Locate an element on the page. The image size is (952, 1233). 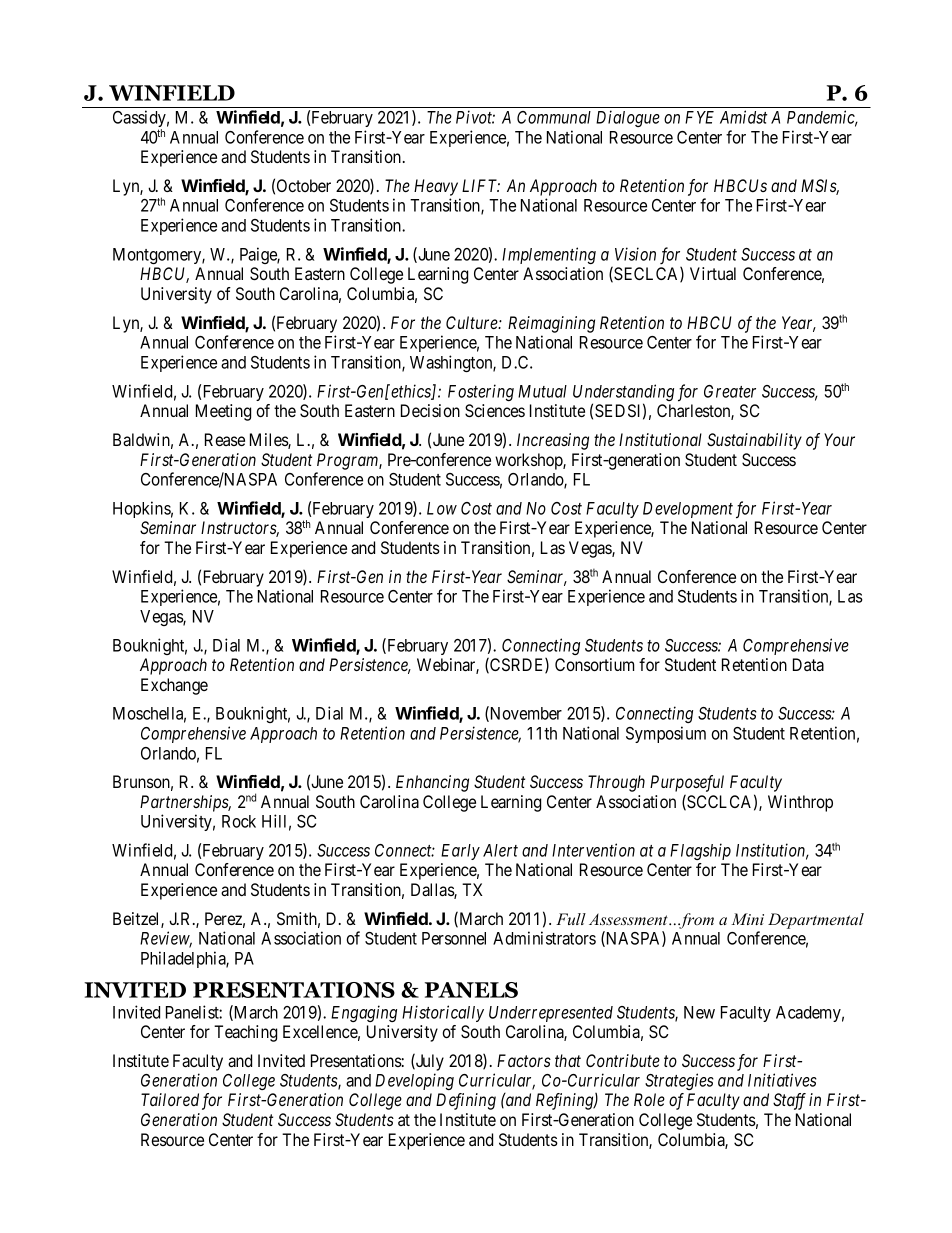
Flagship is located at coordinates (700, 851).
